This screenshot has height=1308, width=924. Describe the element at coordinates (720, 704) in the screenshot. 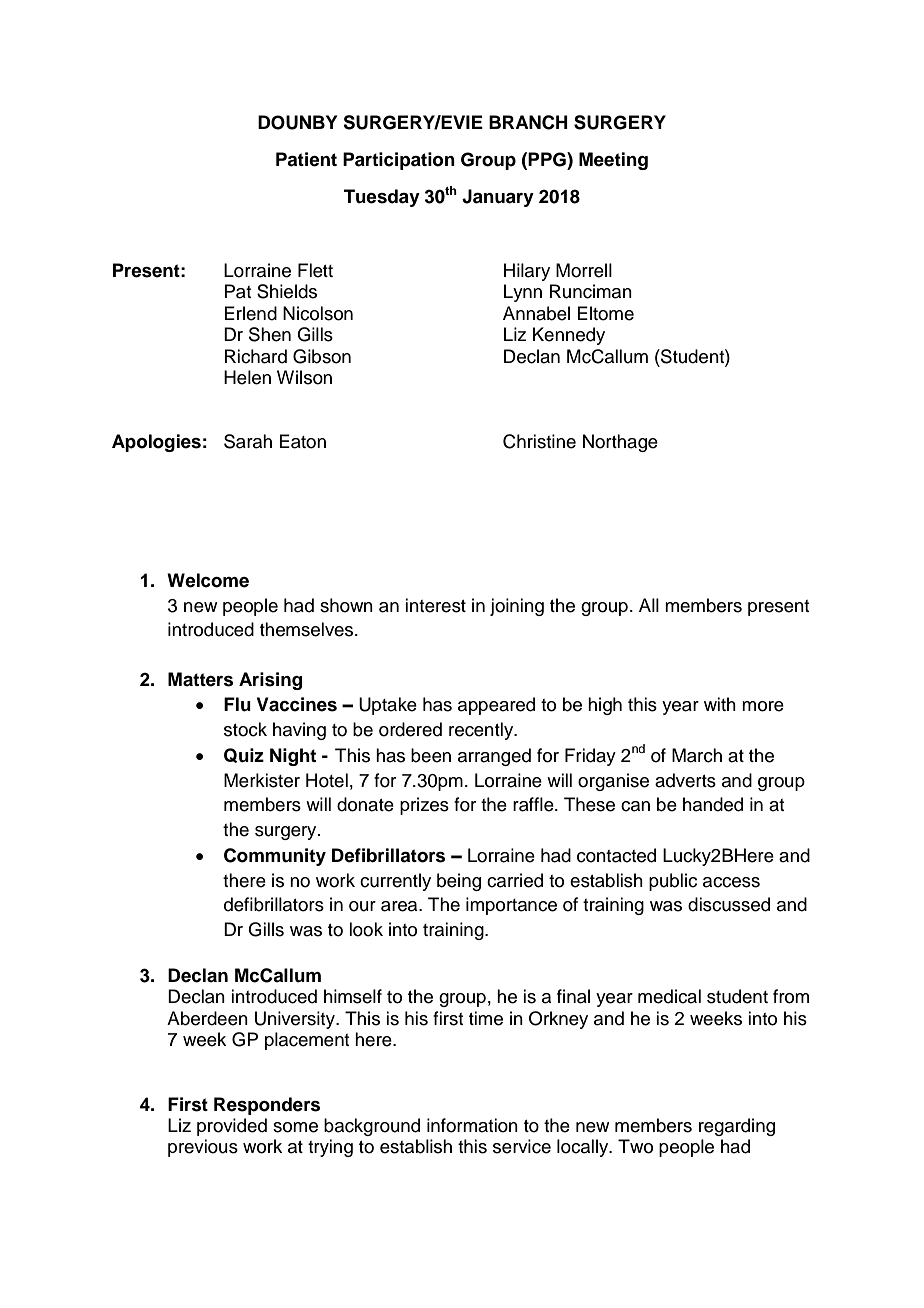

I see `with` at that location.
